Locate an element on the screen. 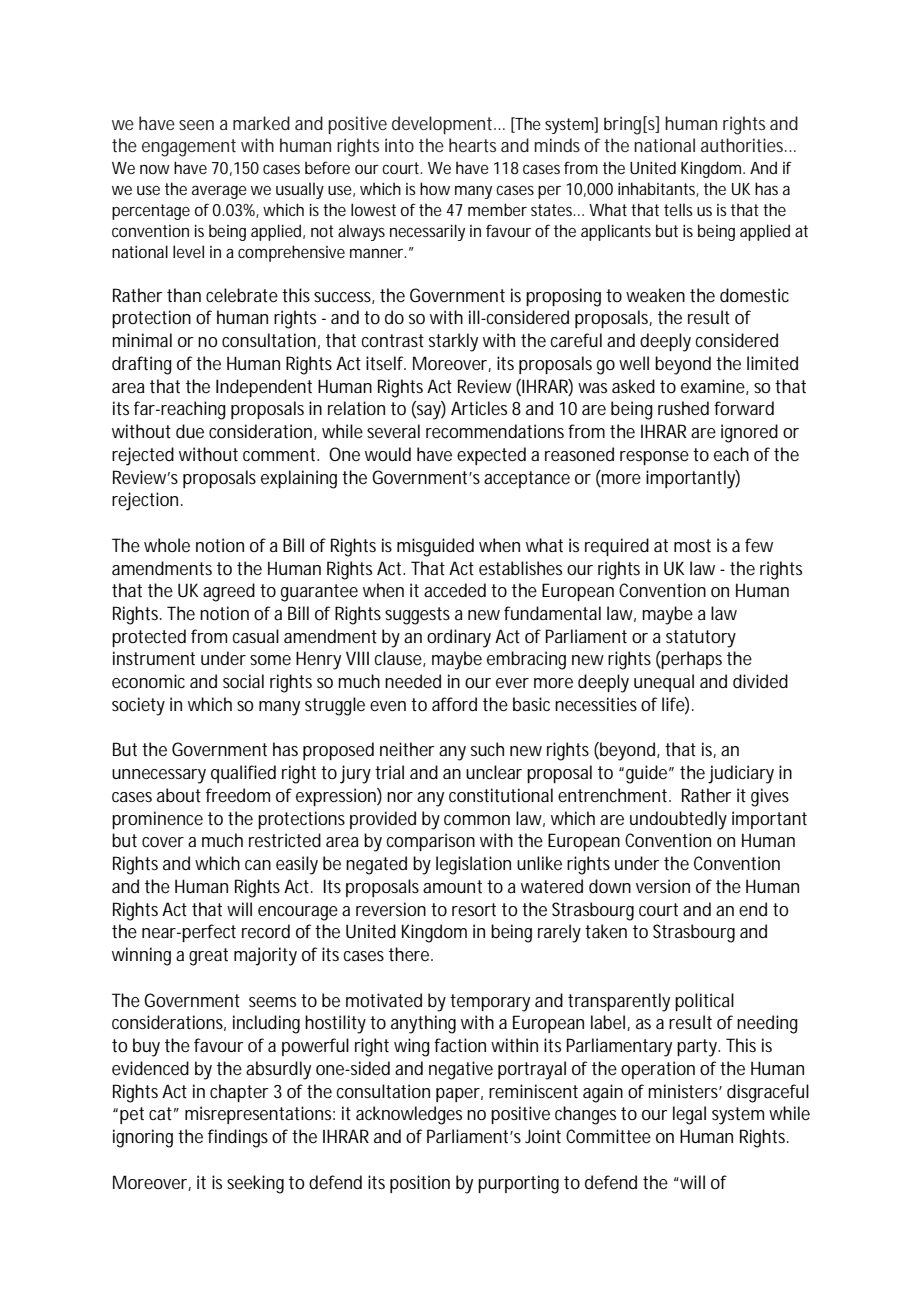  position is located at coordinates (420, 1184).
